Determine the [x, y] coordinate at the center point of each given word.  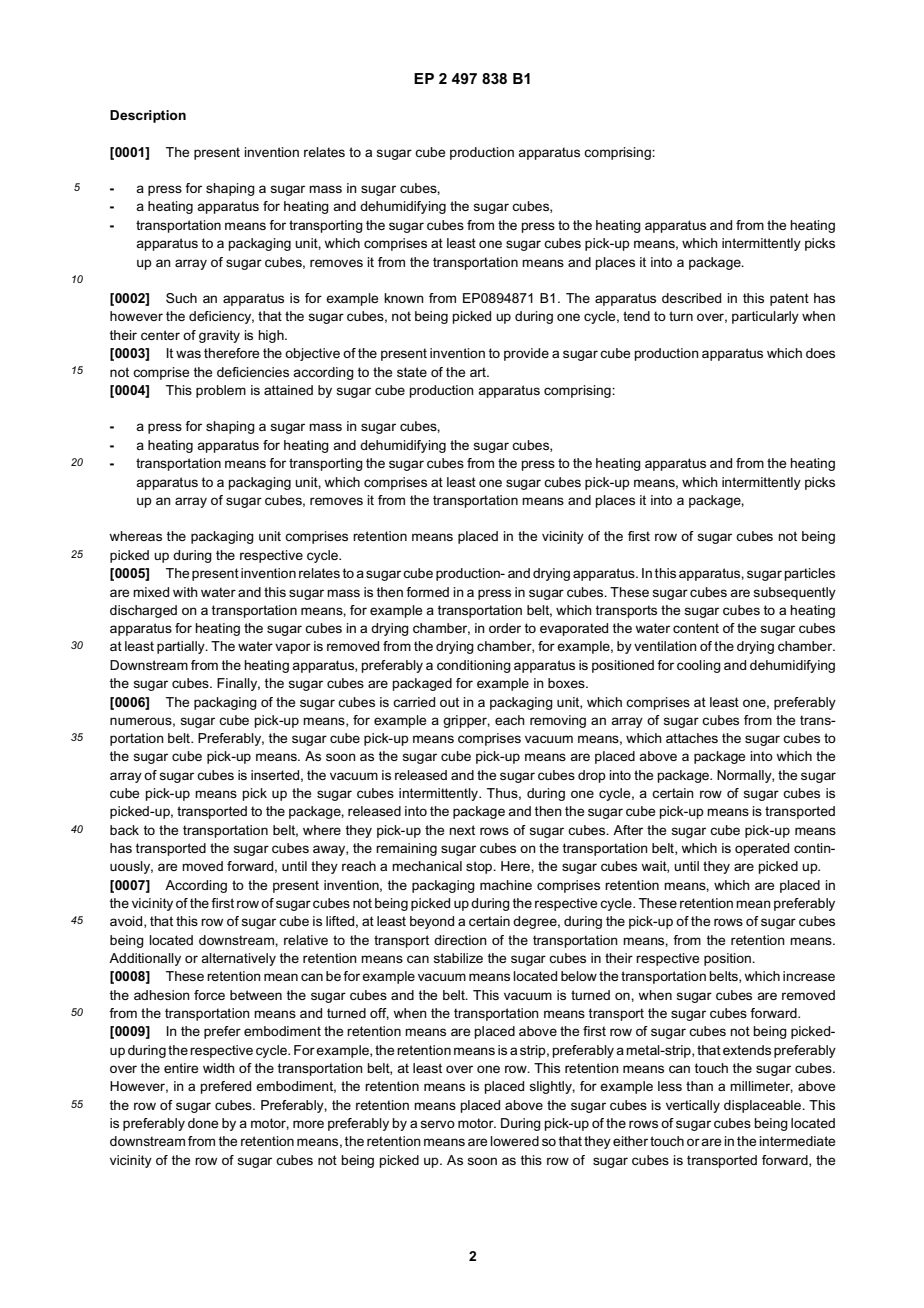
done [203, 1123]
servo [437, 1124]
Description [148, 116]
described [691, 298]
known [404, 298]
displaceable [764, 1106]
